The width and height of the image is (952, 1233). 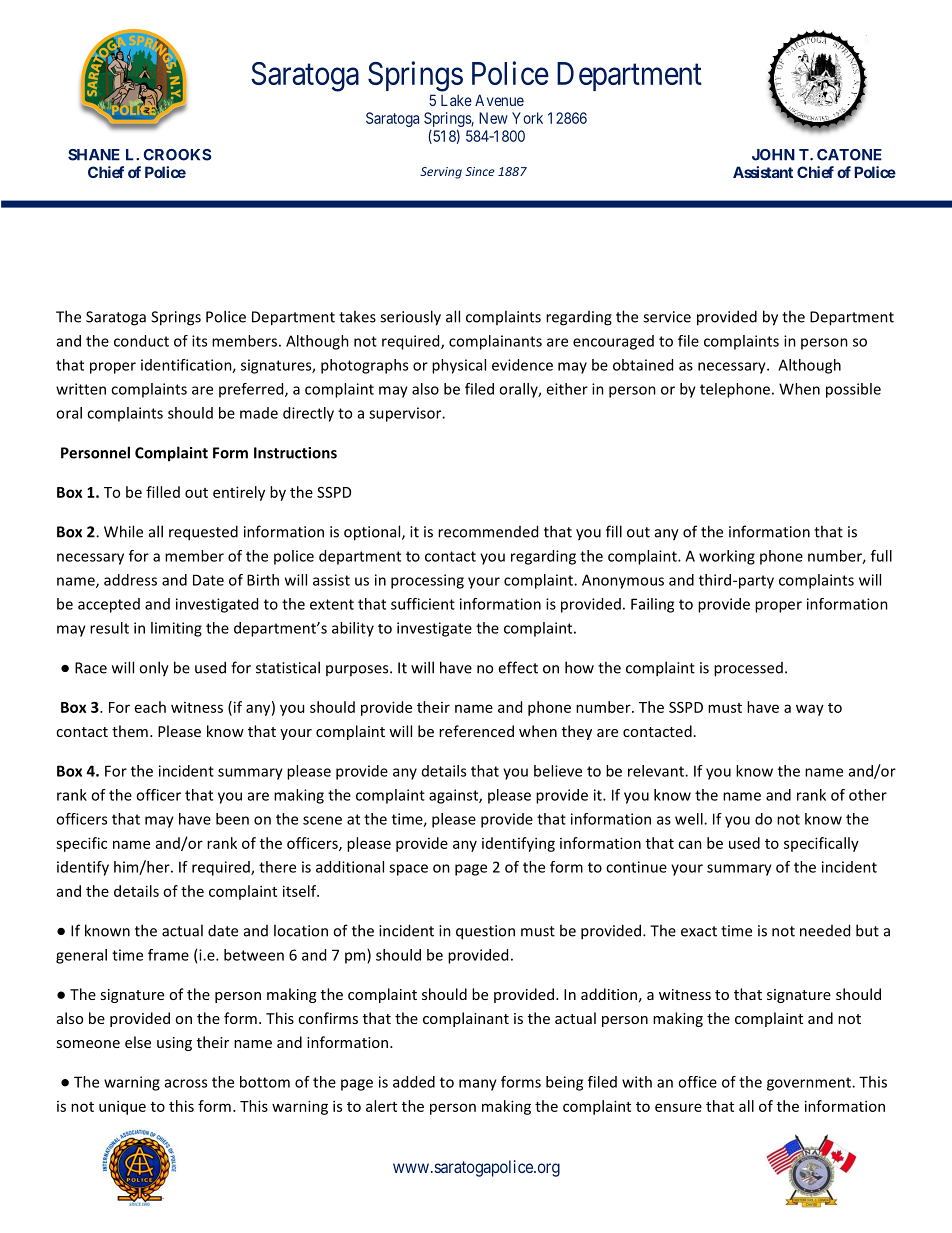 I want to click on working, so click(x=727, y=557).
